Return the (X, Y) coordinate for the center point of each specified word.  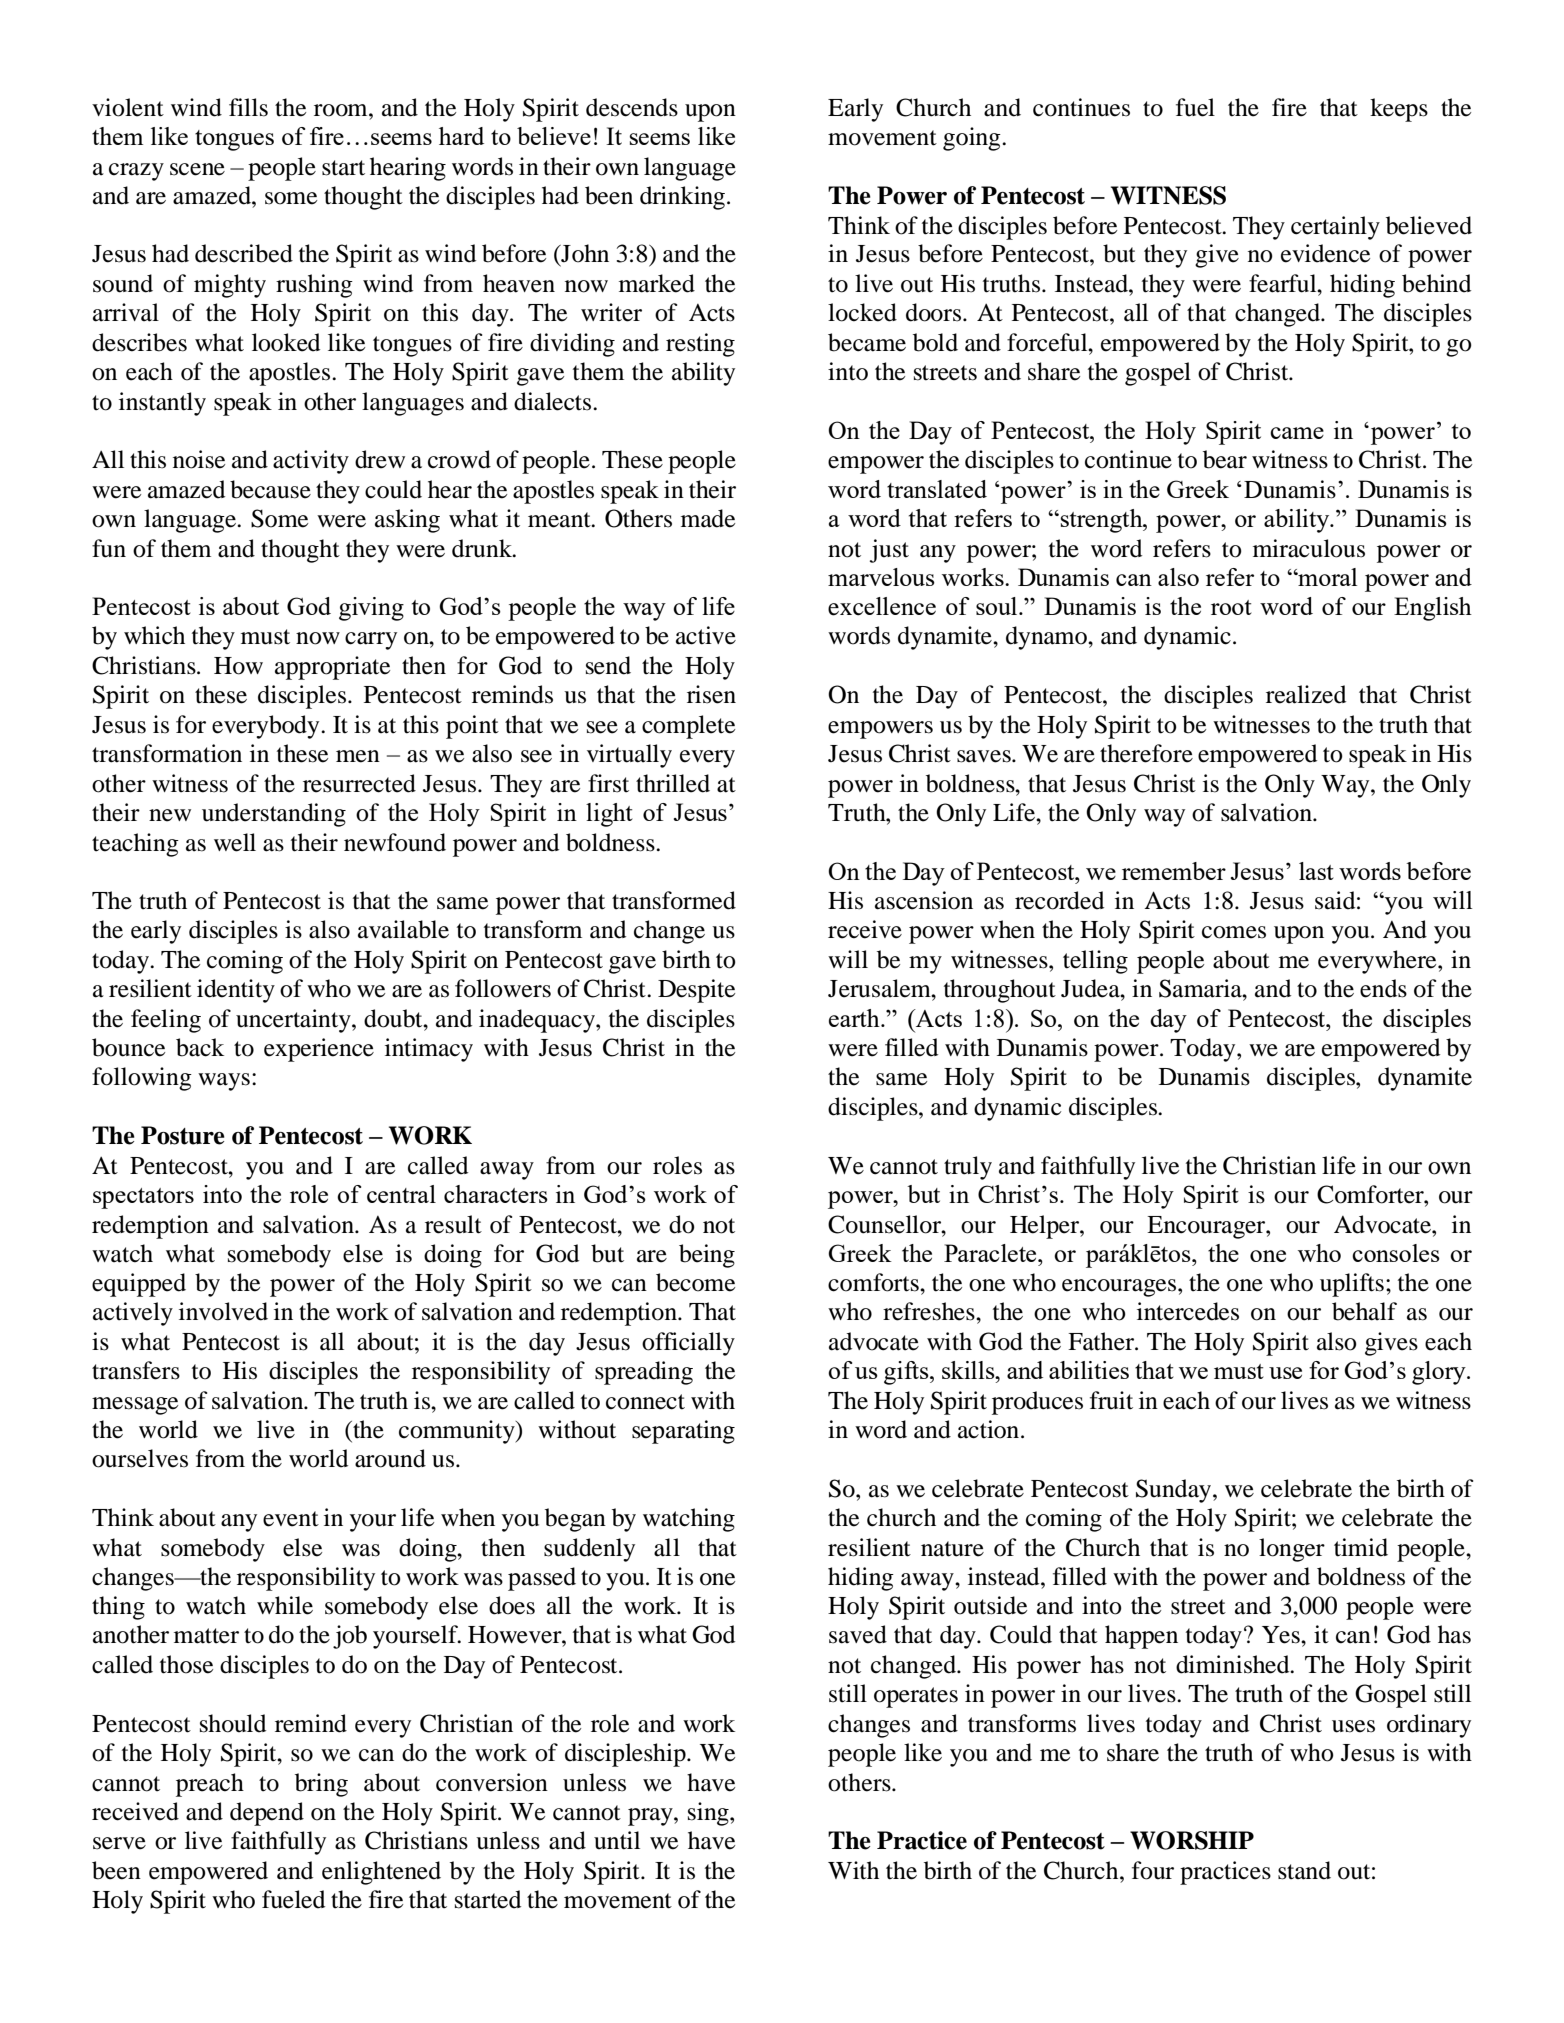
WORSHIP (1192, 1840)
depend (267, 1814)
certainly (1335, 228)
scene (197, 169)
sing (709, 1814)
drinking (682, 198)
